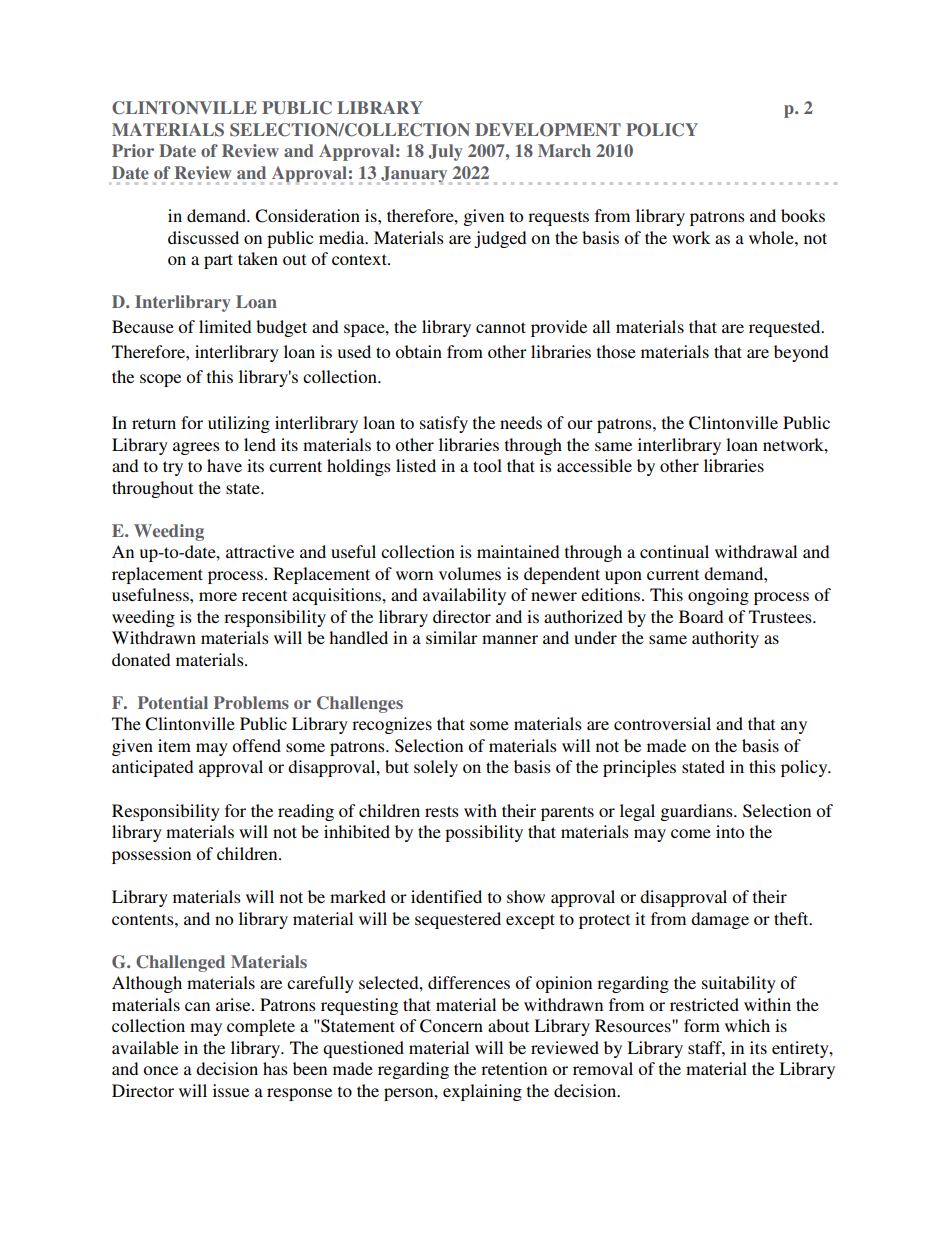 This screenshot has width=952, height=1233. What do you see at coordinates (446, 152) in the screenshot?
I see `July` at bounding box center [446, 152].
